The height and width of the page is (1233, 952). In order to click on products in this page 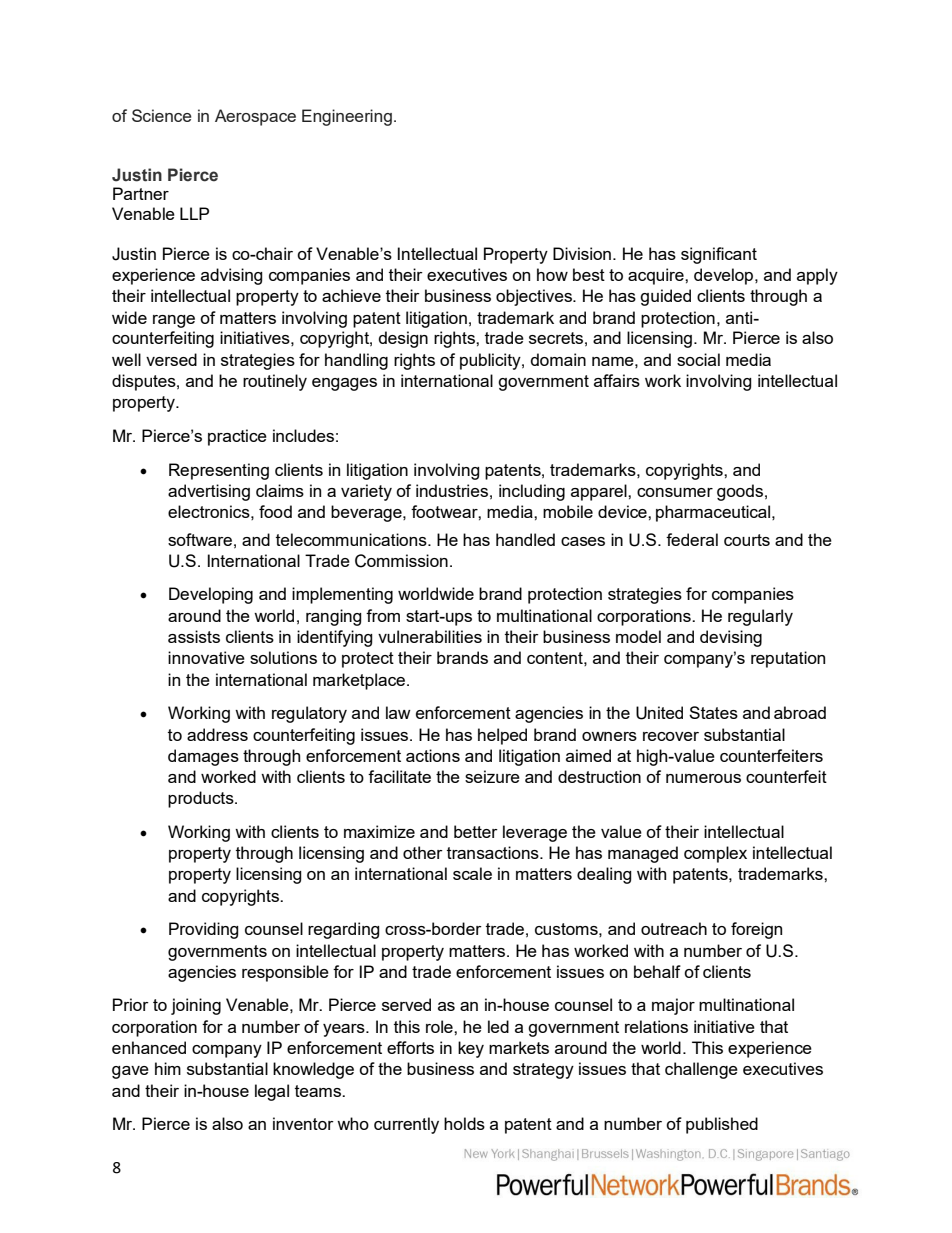, I will do `click(202, 799)`.
